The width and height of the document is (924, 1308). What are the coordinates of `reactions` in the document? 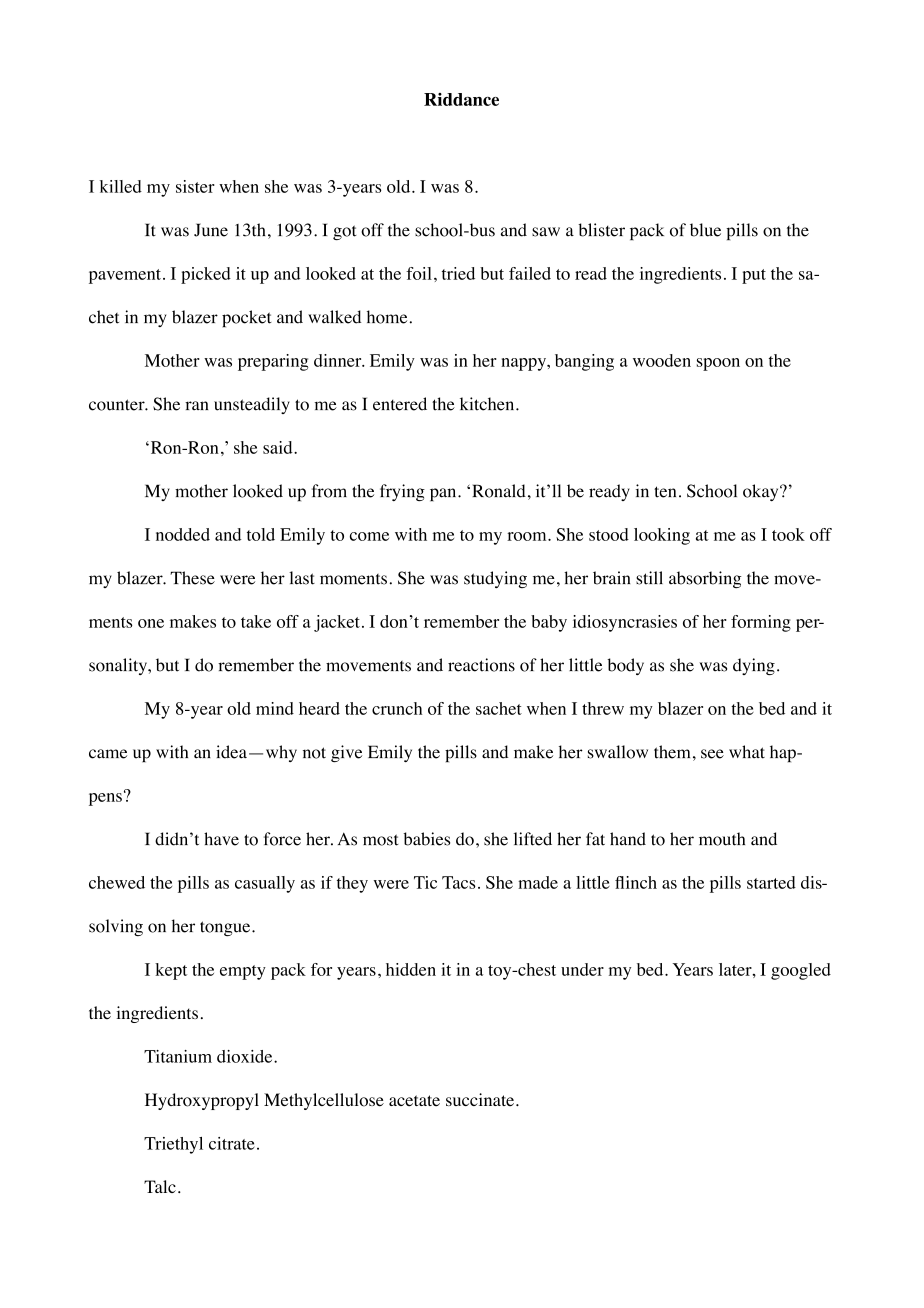 It's located at (481, 665).
